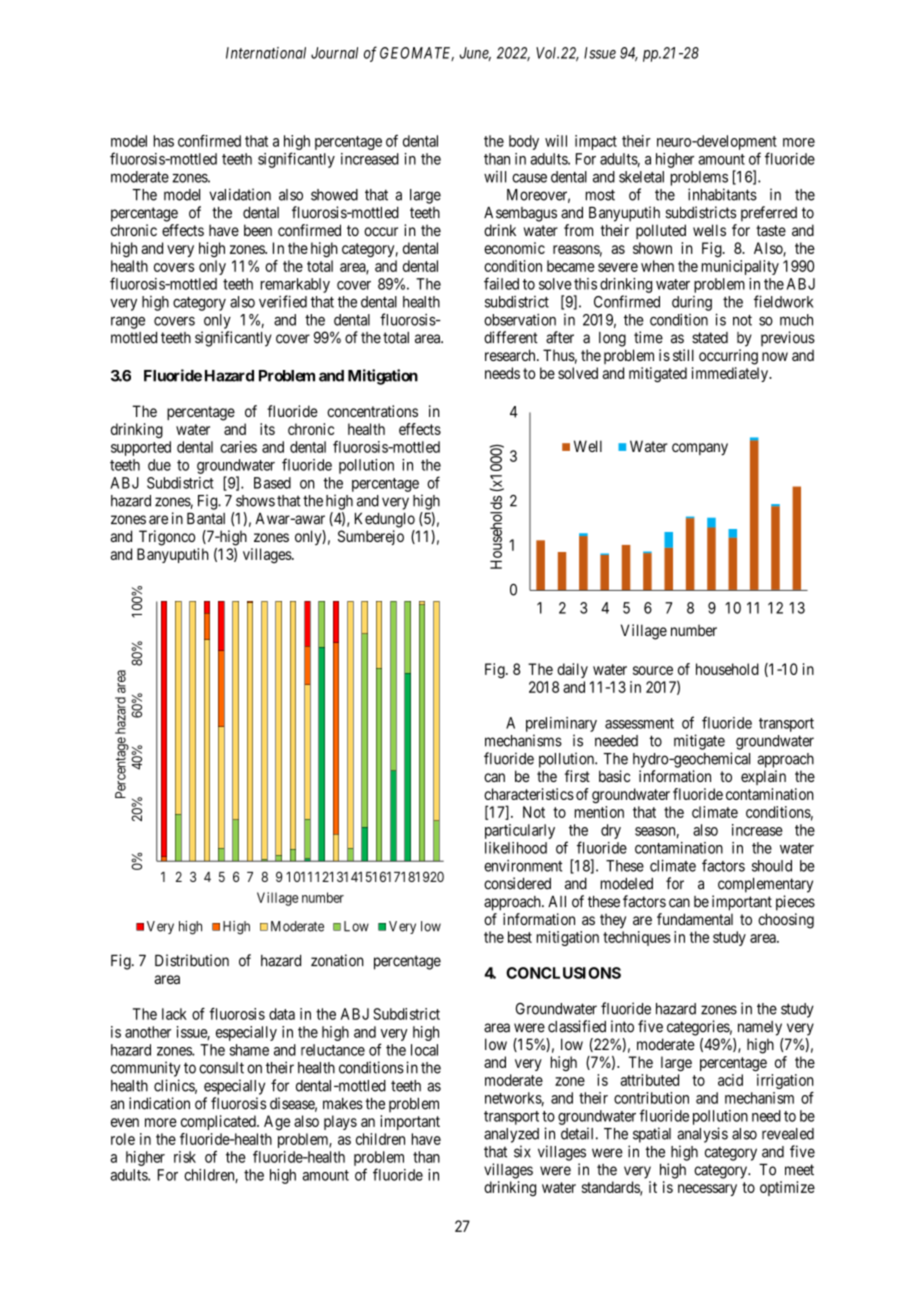  Describe the element at coordinates (722, 194) in the image. I see `inhabitants` at that location.
